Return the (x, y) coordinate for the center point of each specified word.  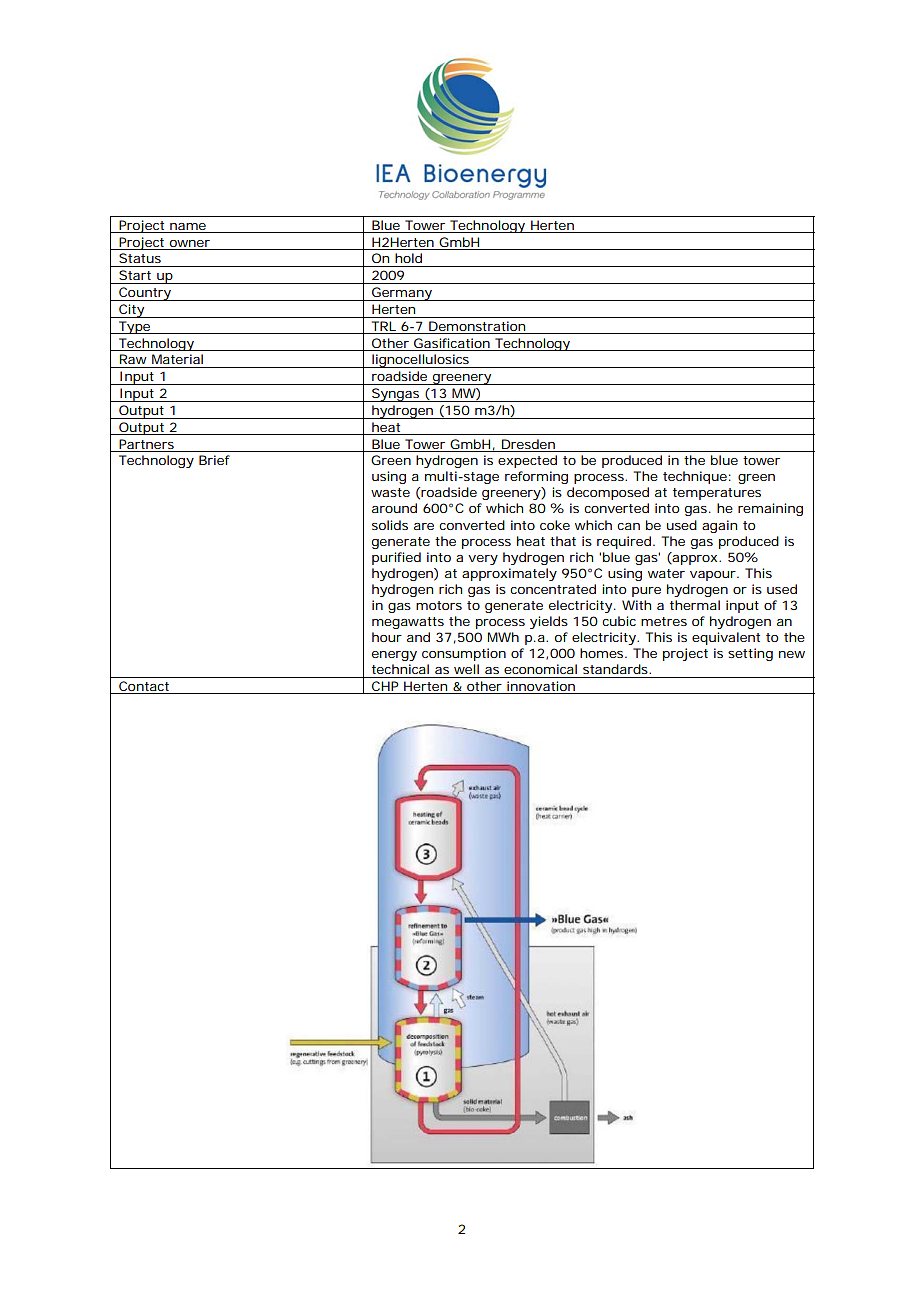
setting (750, 654)
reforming (536, 477)
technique (697, 477)
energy (394, 656)
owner (189, 243)
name (188, 226)
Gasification (452, 343)
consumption (464, 654)
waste (390, 492)
